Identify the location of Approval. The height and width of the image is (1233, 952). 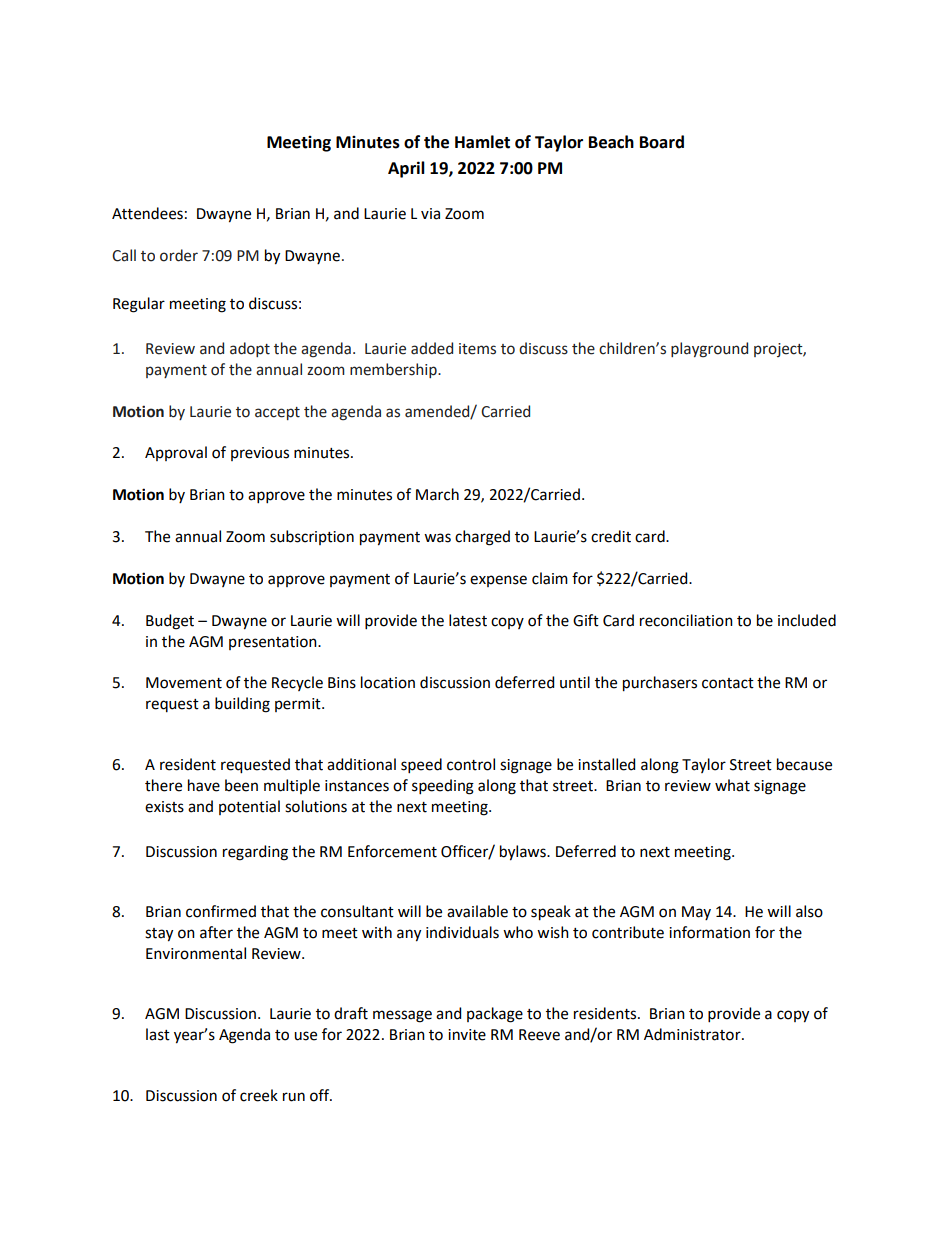
(176, 453).
